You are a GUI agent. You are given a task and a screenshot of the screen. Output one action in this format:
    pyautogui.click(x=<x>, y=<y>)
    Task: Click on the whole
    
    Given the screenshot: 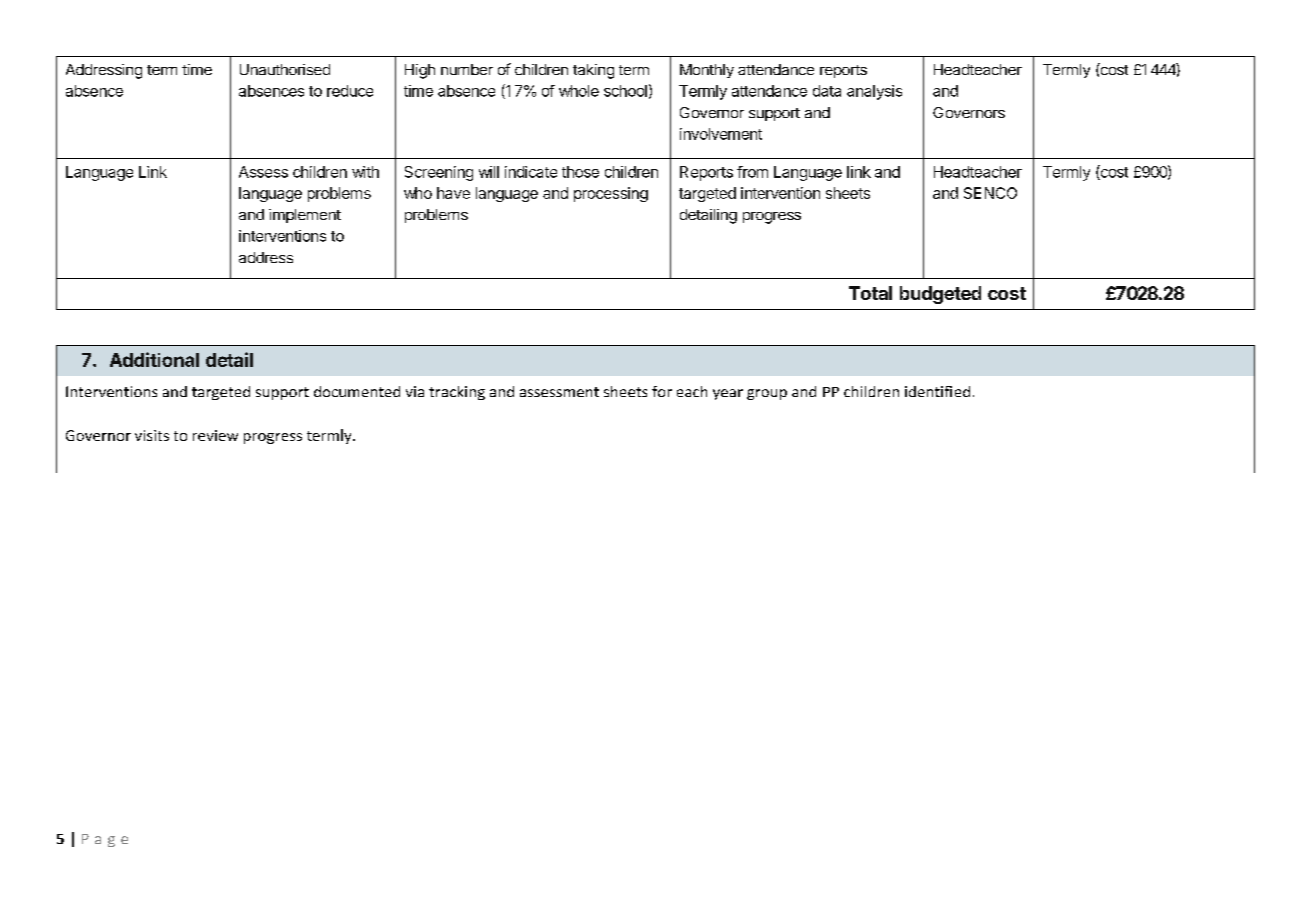 What is the action you would take?
    pyautogui.click(x=579, y=91)
